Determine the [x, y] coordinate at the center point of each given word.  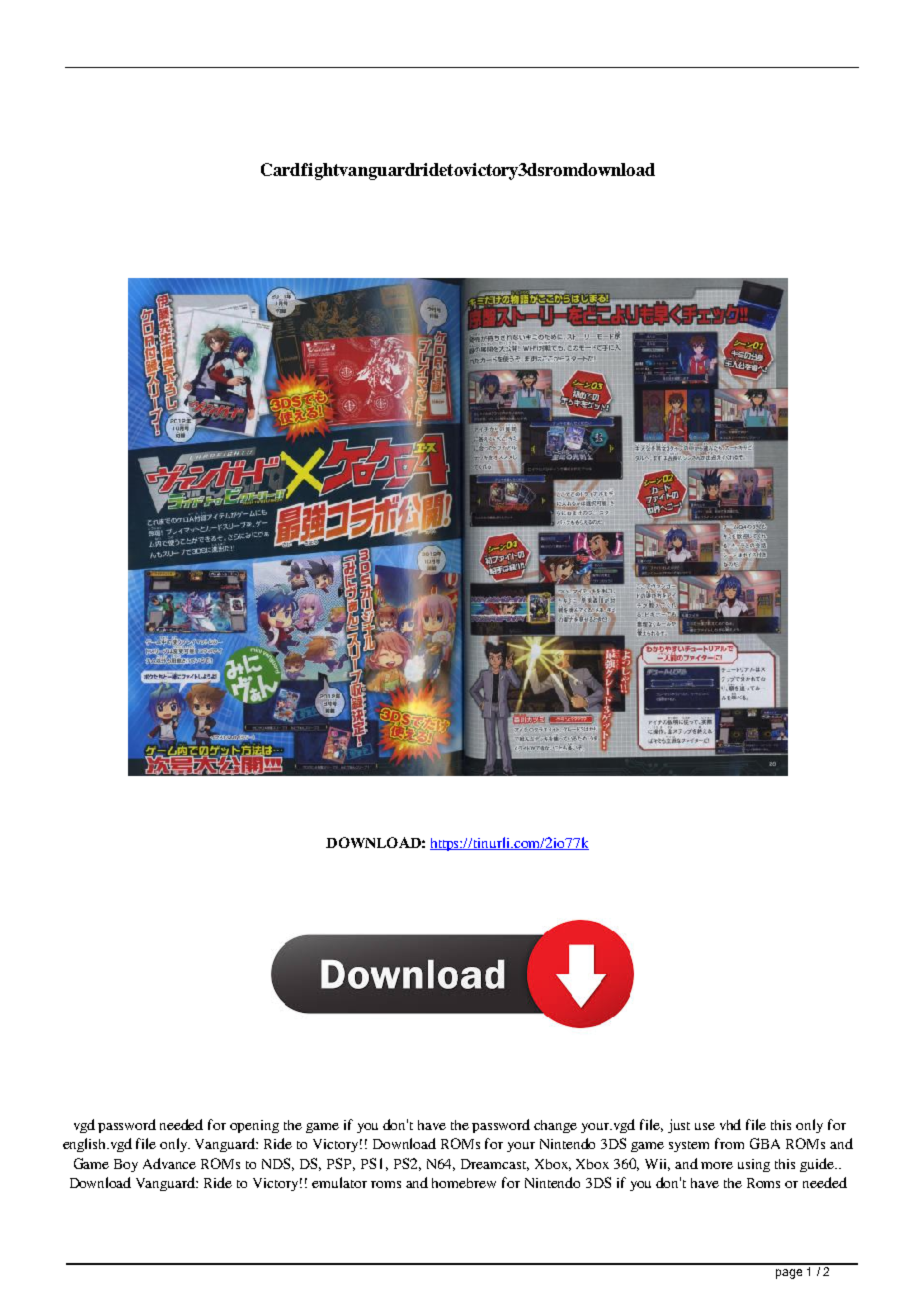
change [555, 1126]
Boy [126, 1165]
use [705, 1126]
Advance [169, 1163]
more [717, 1165]
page [789, 1274]
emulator [339, 1182]
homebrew [464, 1183]
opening [254, 1126]
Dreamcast [495, 1165]
